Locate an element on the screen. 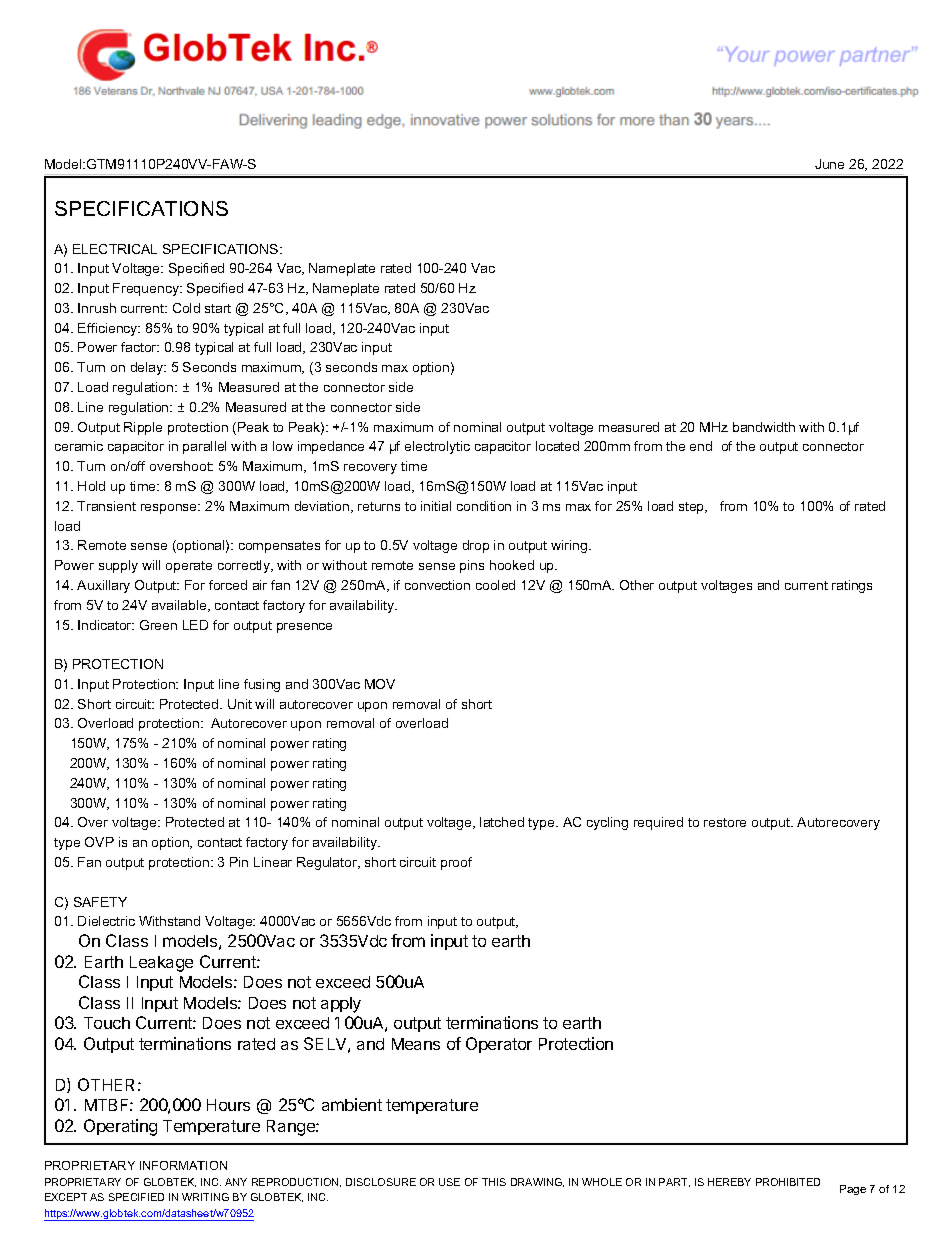 Image resolution: width=952 pixels, height=1233 pixels. ELECTRICAL is located at coordinates (115, 249).
